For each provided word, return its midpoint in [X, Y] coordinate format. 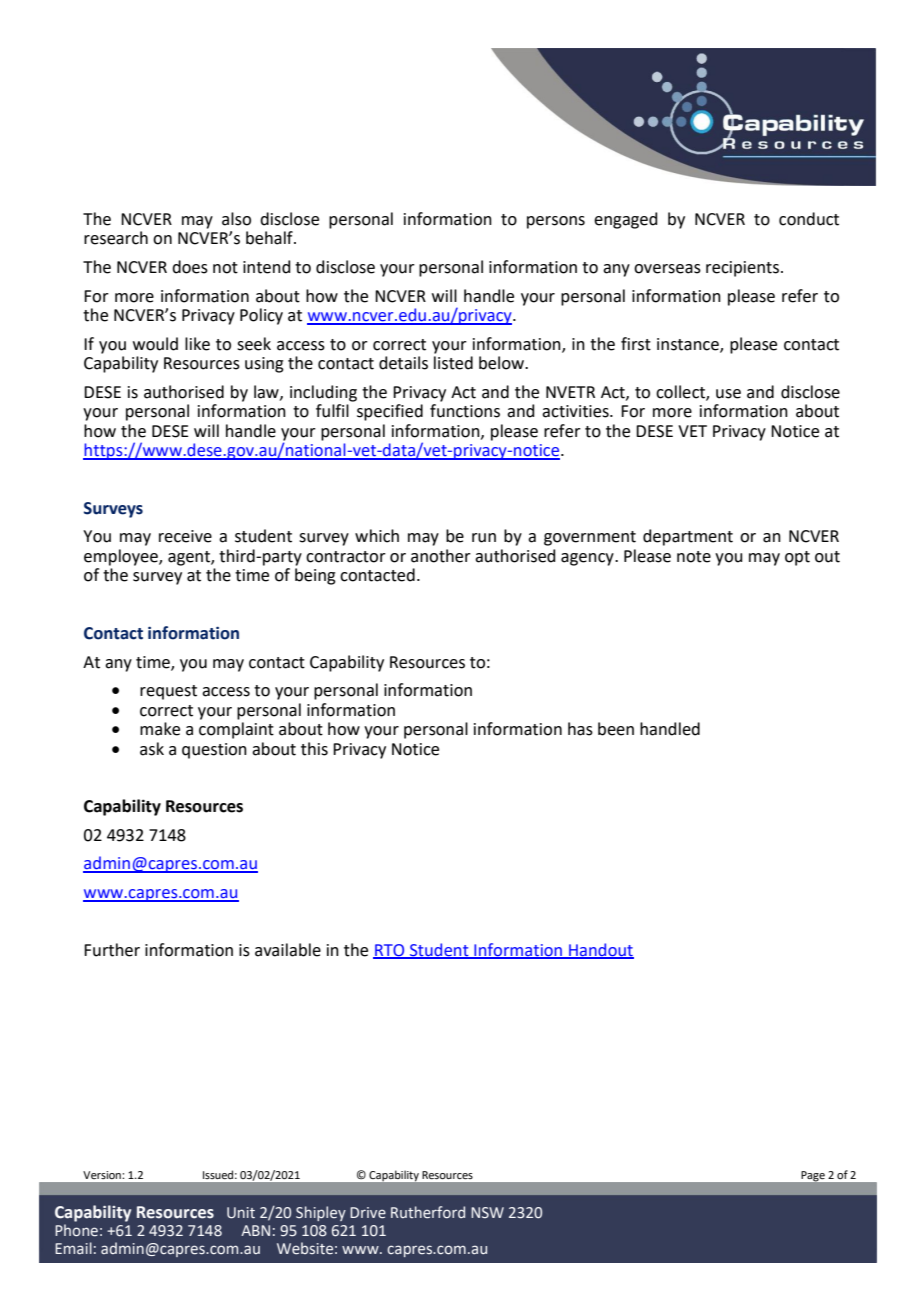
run [484, 538]
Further [112, 950]
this [314, 749]
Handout [600, 950]
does [190, 267]
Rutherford [428, 1212]
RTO [390, 951]
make [160, 729]
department [688, 537]
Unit [241, 1213]
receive [185, 536]
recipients [742, 269]
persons [556, 222]
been [616, 729]
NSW [487, 1212]
